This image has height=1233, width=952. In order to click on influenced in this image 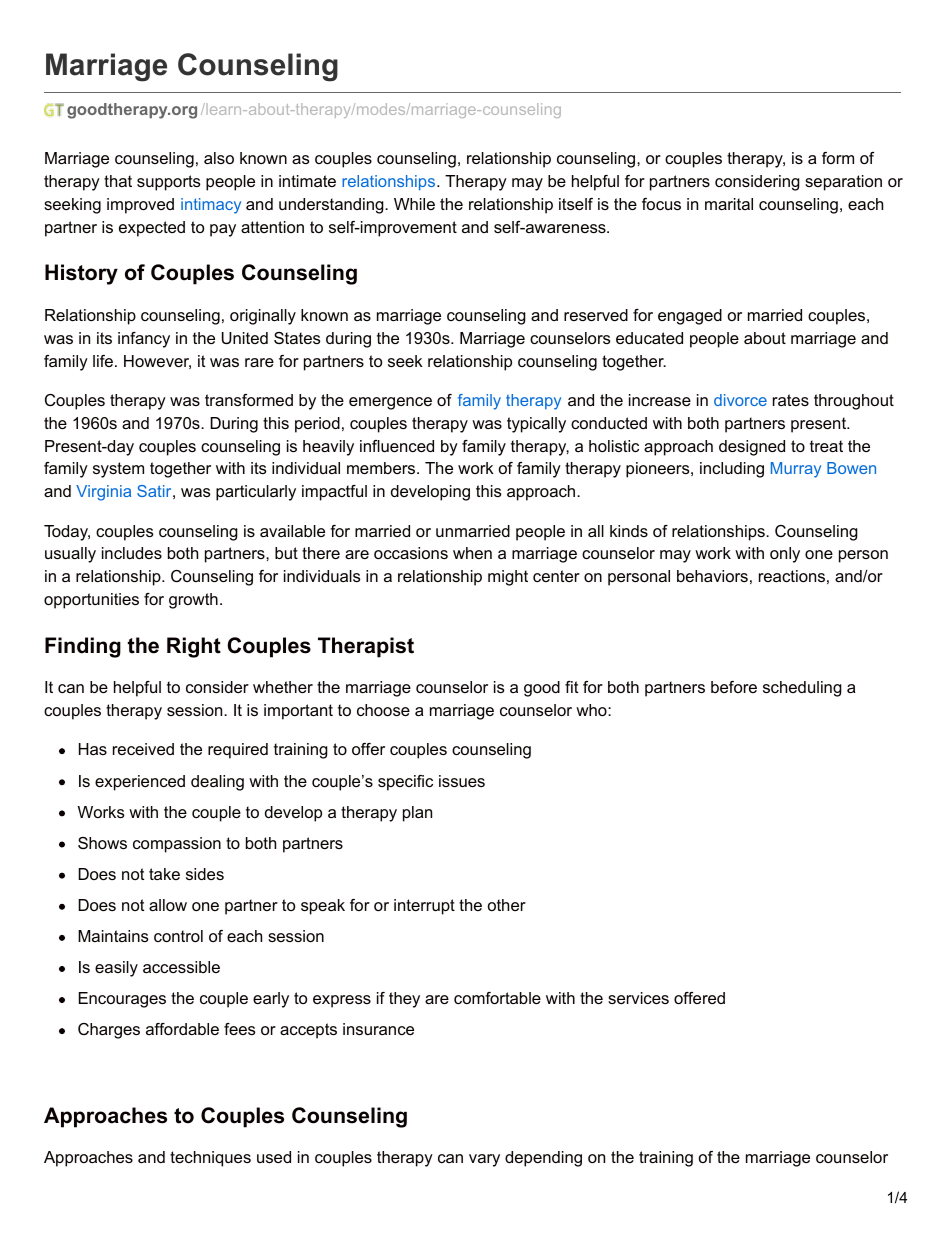, I will do `click(397, 446)`.
